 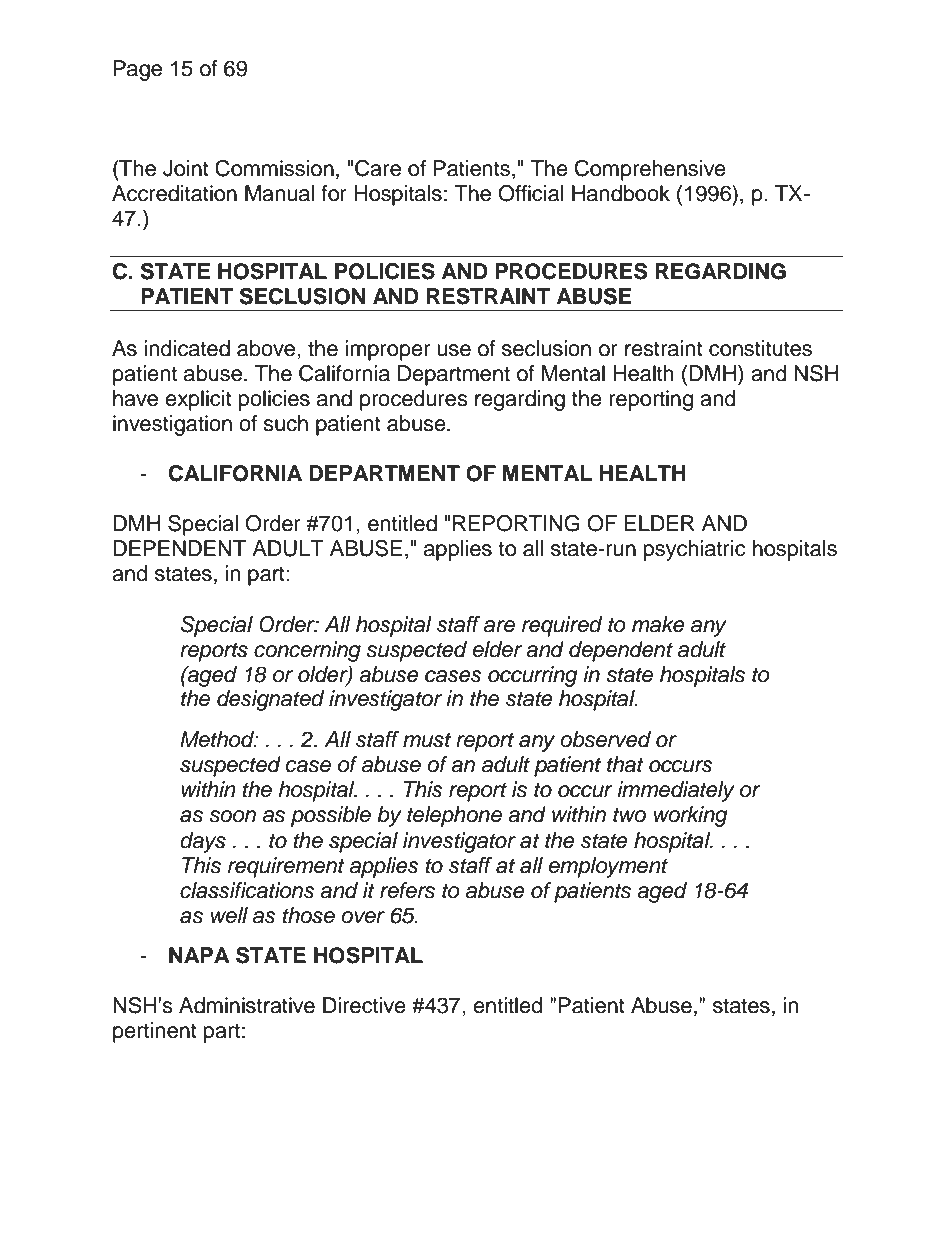 What do you see at coordinates (247, 1005) in the screenshot?
I see `Administrative` at bounding box center [247, 1005].
